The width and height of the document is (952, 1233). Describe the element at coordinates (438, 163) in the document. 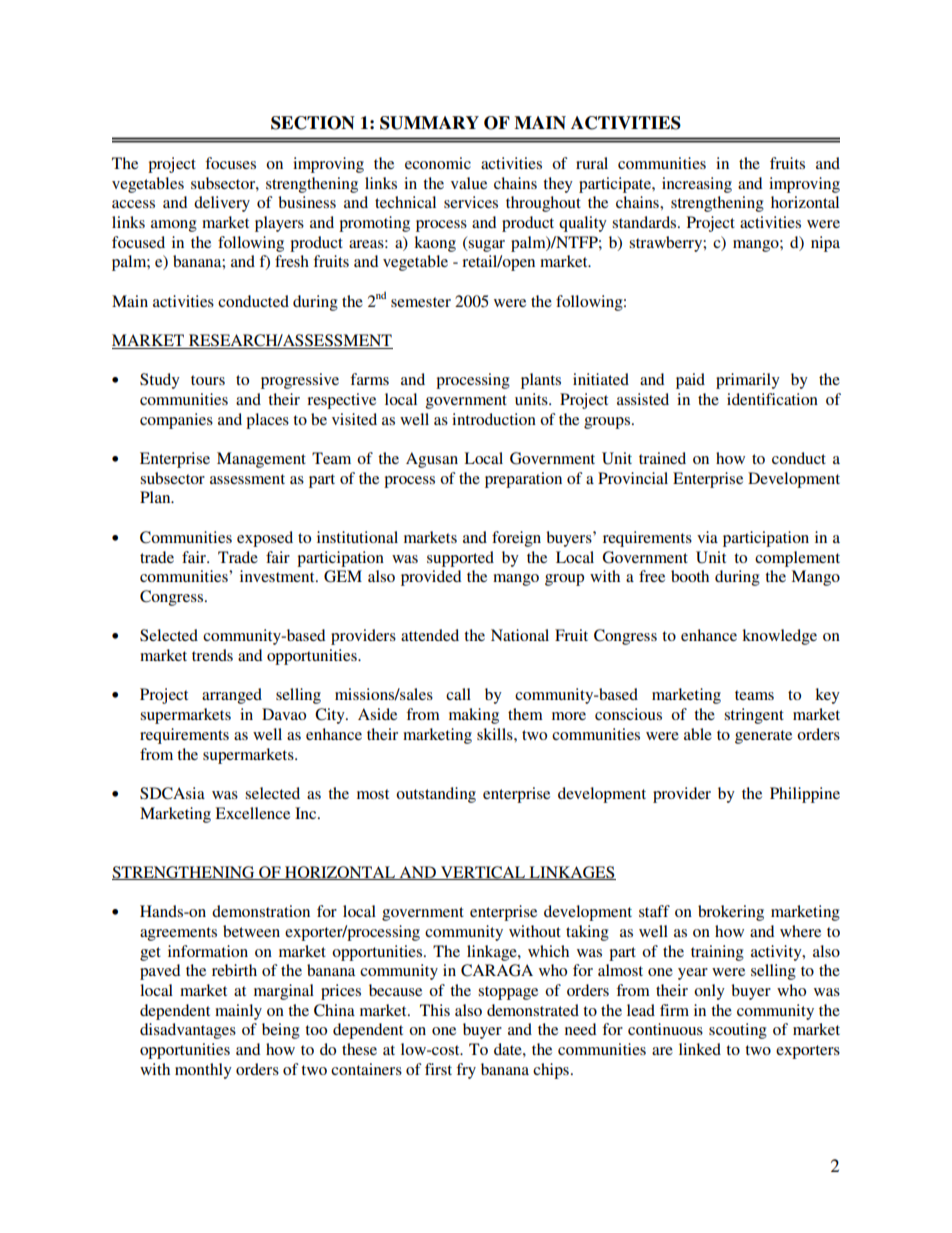

I see `economic` at that location.
